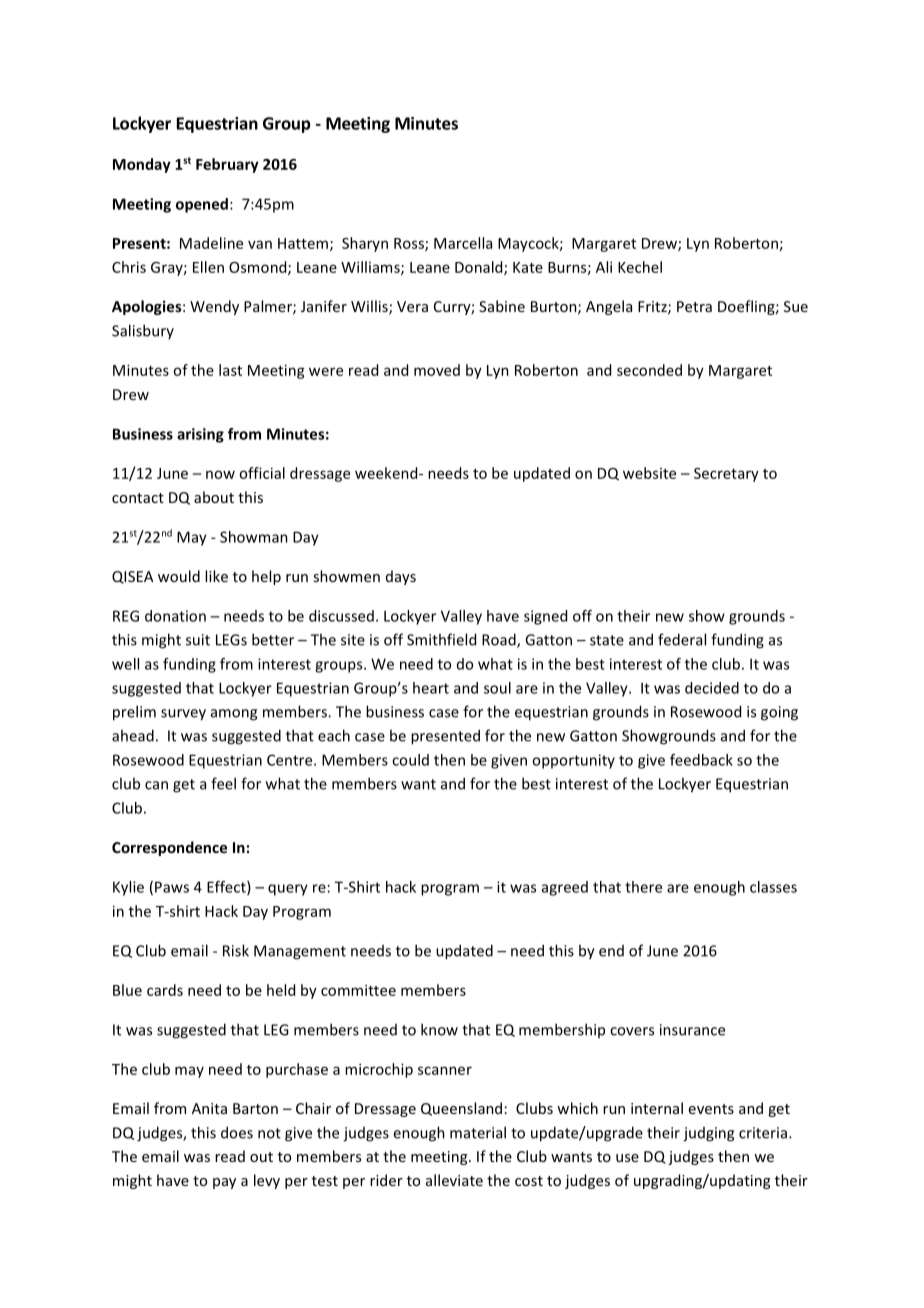 The width and height of the page is (924, 1308). I want to click on does, so click(237, 1132).
